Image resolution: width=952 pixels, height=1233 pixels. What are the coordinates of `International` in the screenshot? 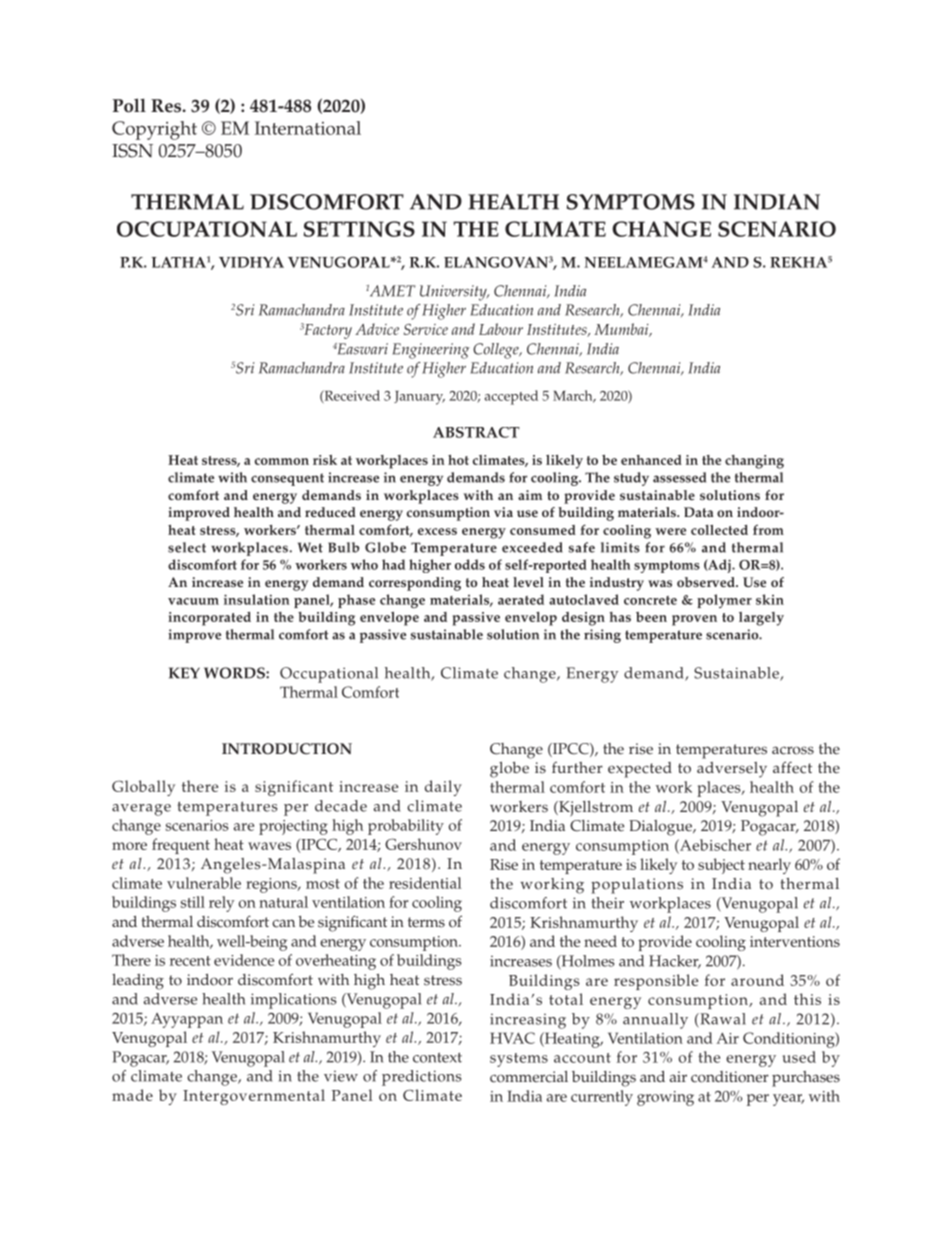 It's located at (308, 128).
